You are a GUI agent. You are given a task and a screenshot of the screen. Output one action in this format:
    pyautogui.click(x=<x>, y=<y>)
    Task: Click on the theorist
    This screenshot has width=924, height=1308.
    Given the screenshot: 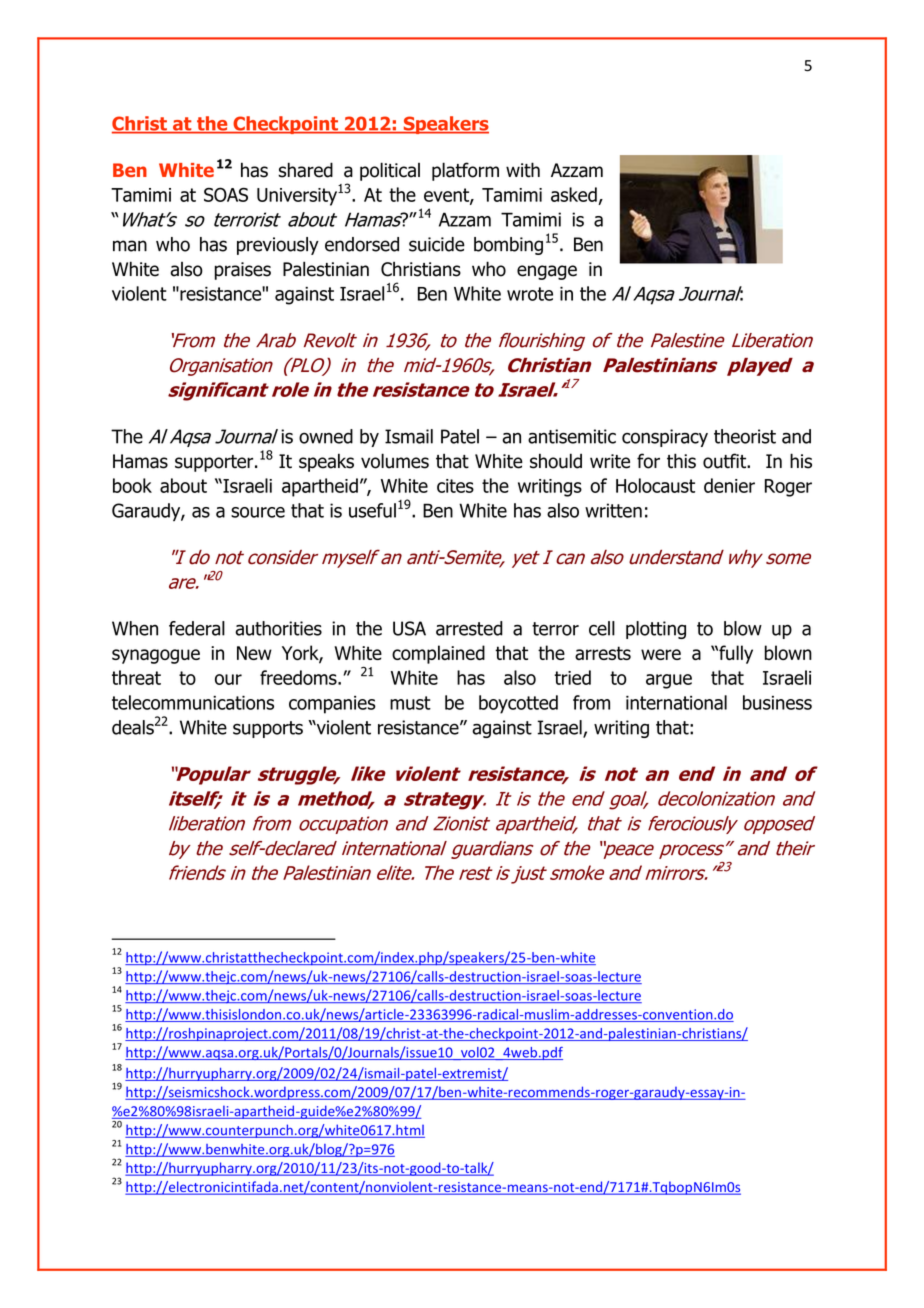 What is the action you would take?
    pyautogui.click(x=745, y=436)
